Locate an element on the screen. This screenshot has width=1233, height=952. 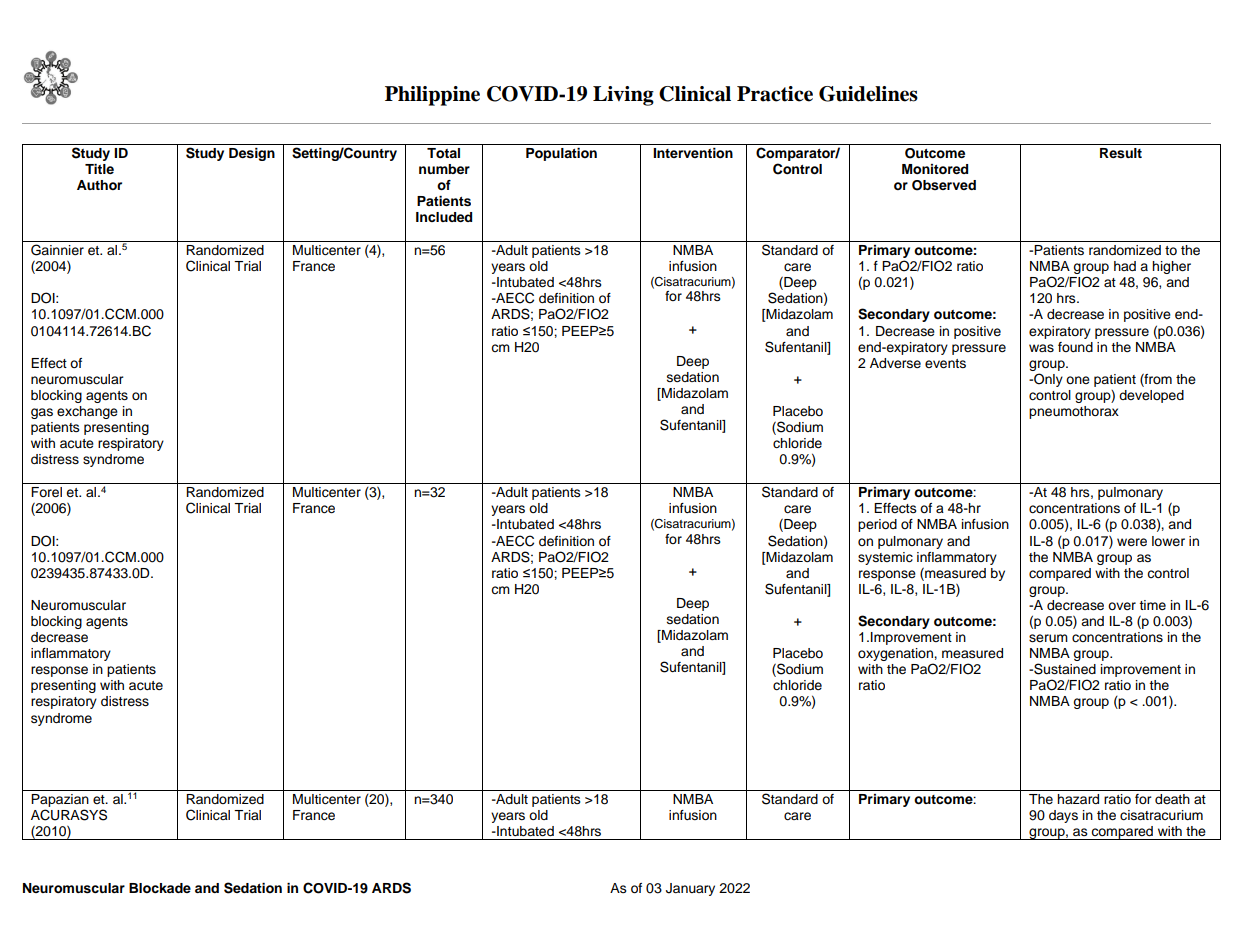
Blockade is located at coordinates (160, 888).
